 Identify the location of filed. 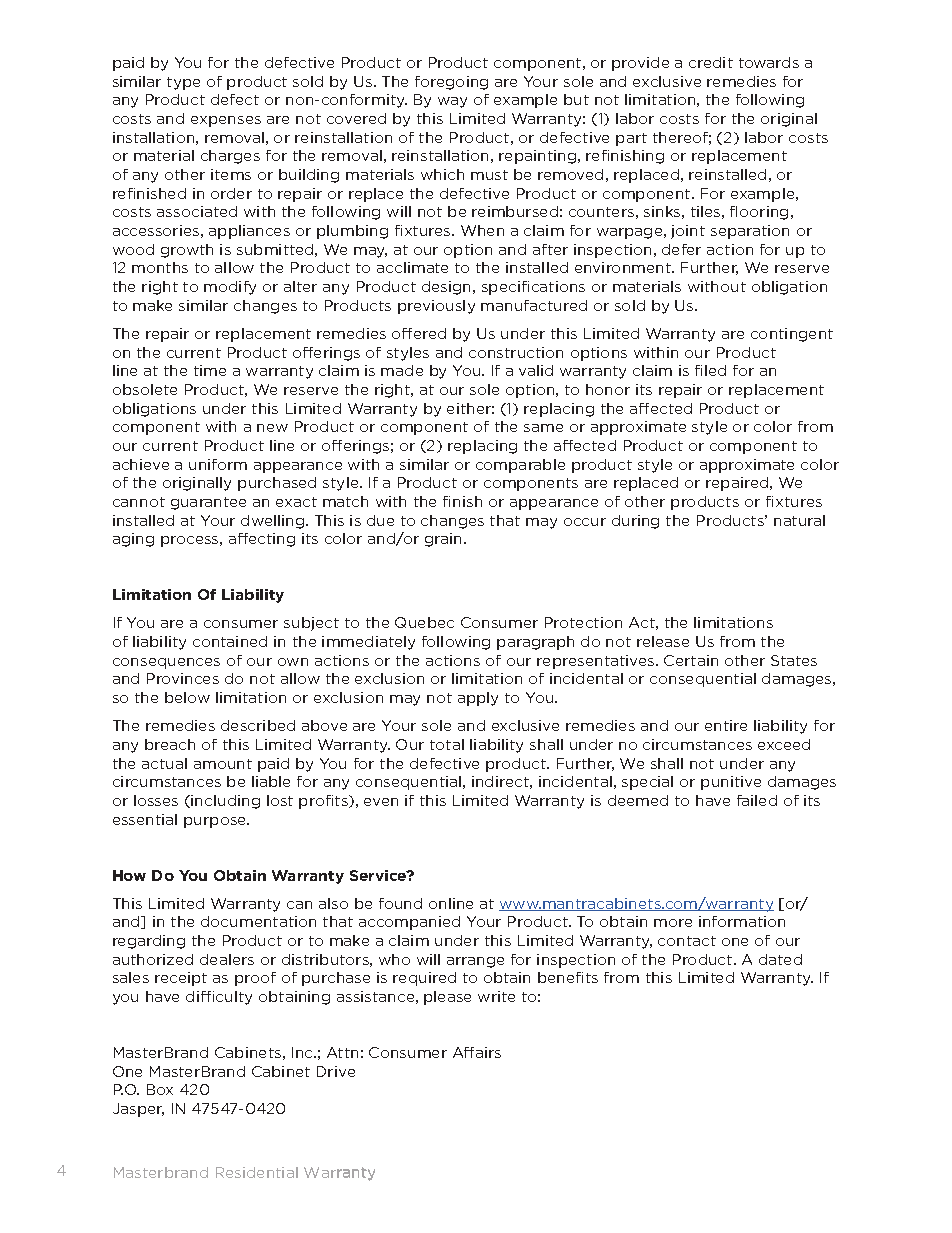
(710, 370).
